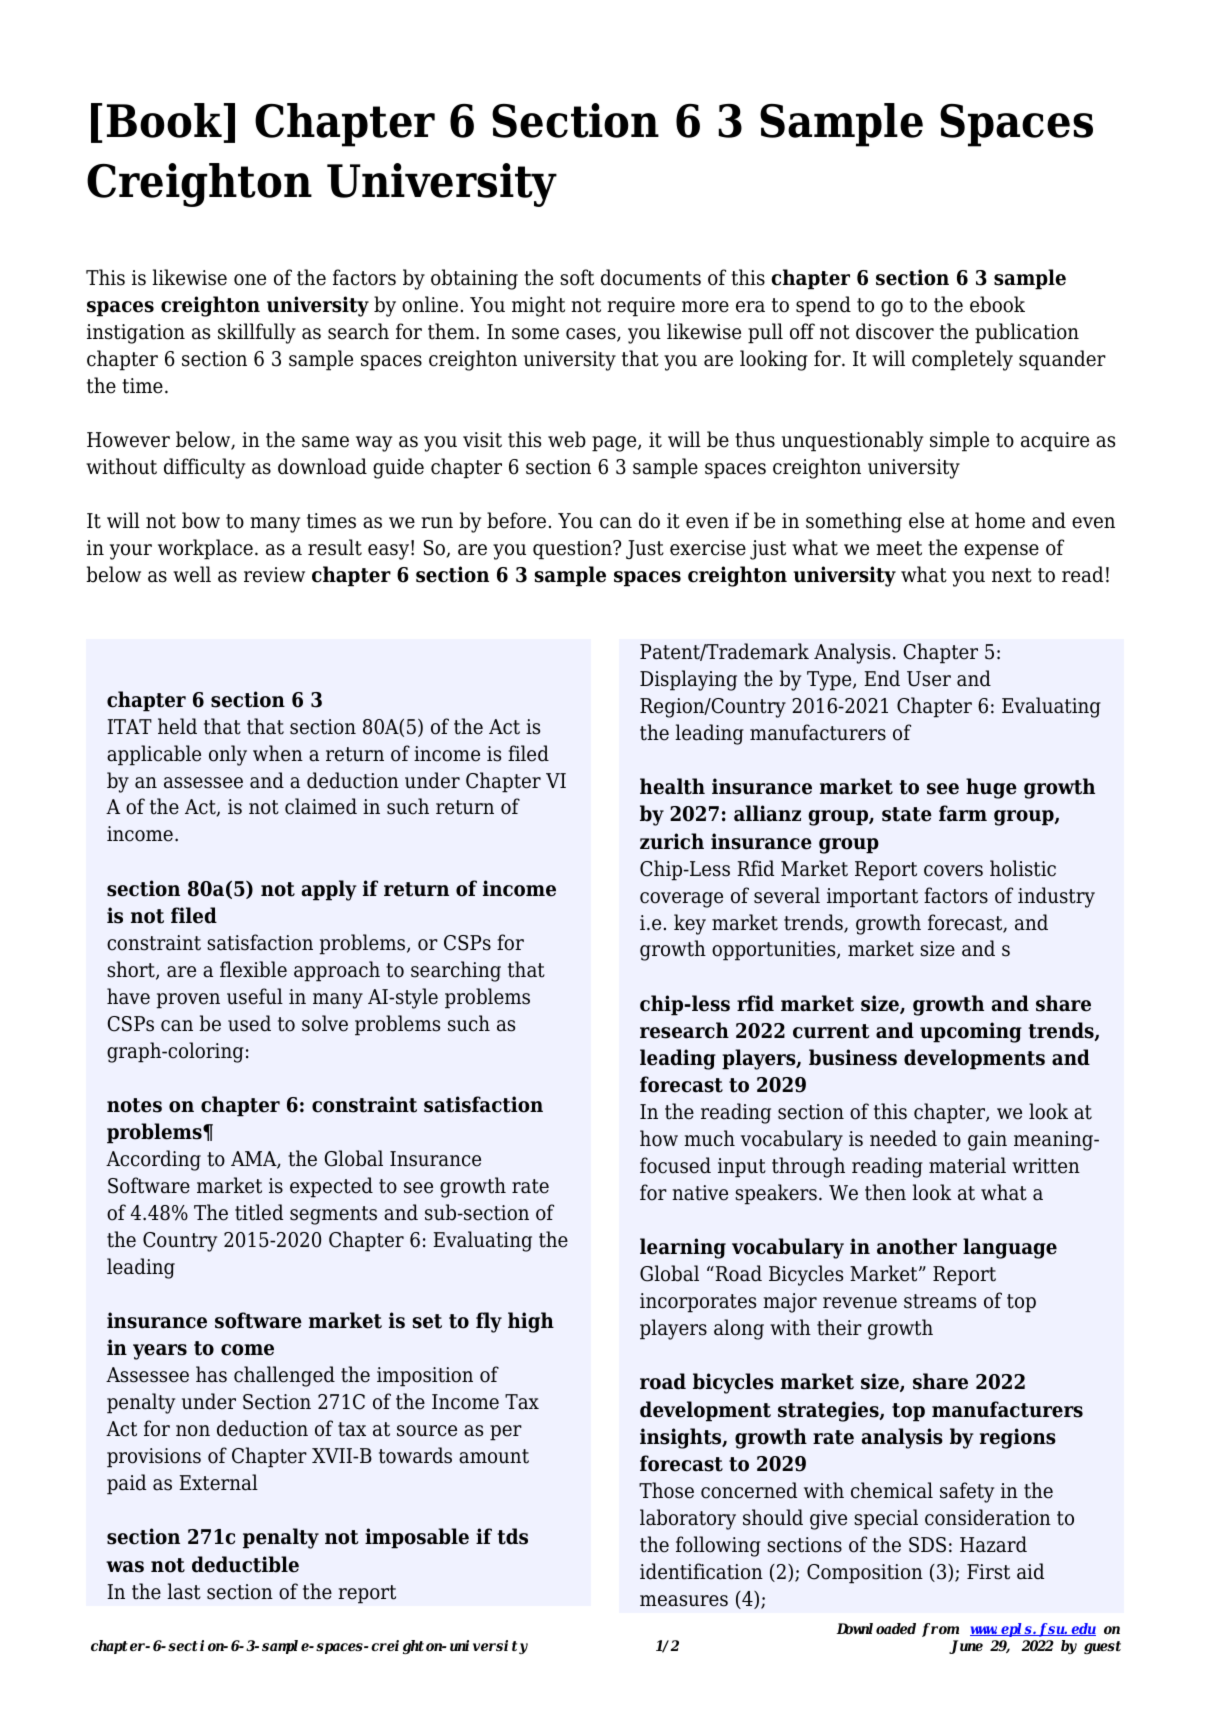  What do you see at coordinates (684, 1601) in the image?
I see `measures` at bounding box center [684, 1601].
